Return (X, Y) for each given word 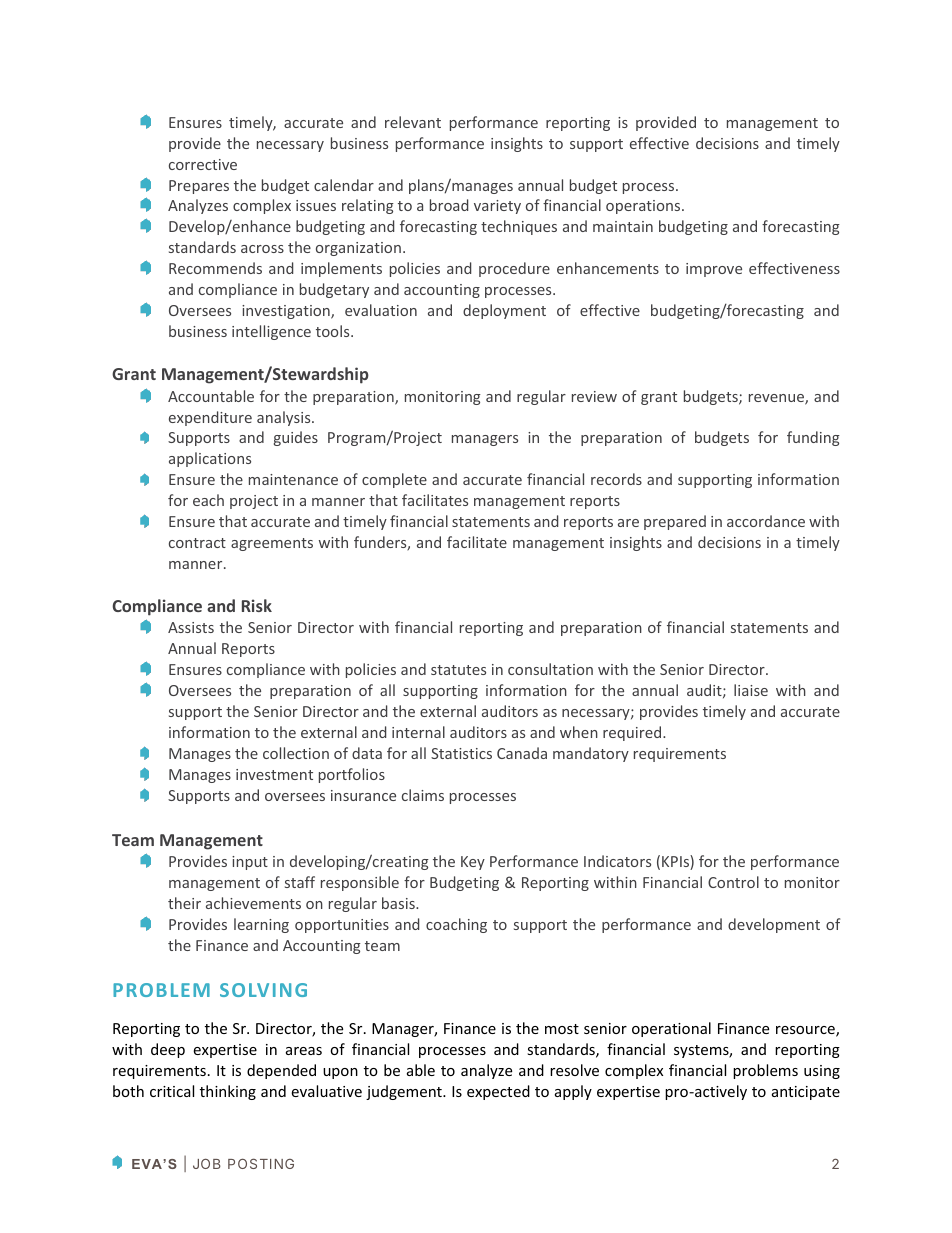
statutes (458, 670)
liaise (751, 690)
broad (449, 205)
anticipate (806, 1093)
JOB (207, 1163)
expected (498, 1092)
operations (644, 207)
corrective (203, 164)
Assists (191, 627)
